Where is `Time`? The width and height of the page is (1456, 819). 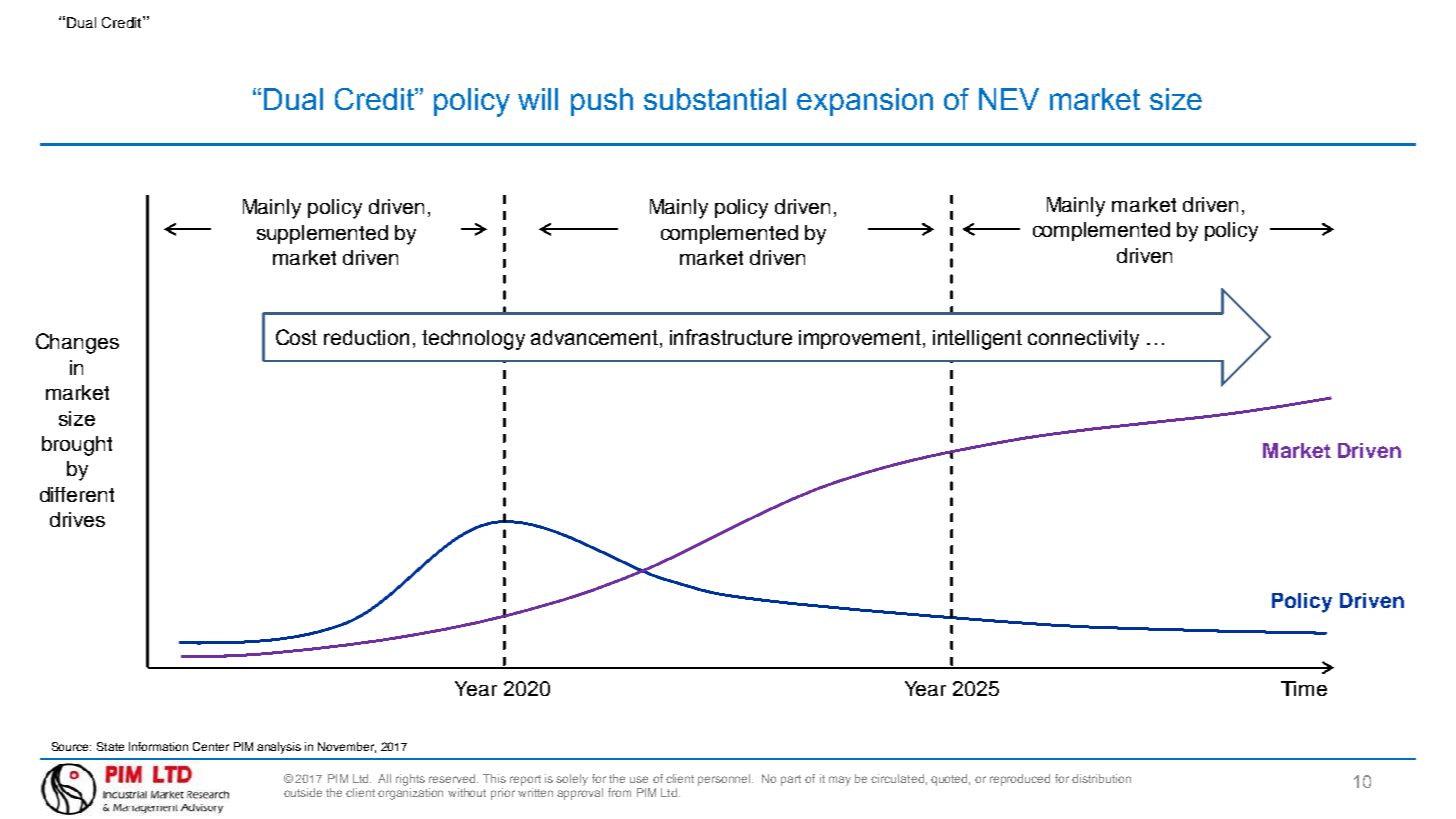
Time is located at coordinates (1304, 688).
